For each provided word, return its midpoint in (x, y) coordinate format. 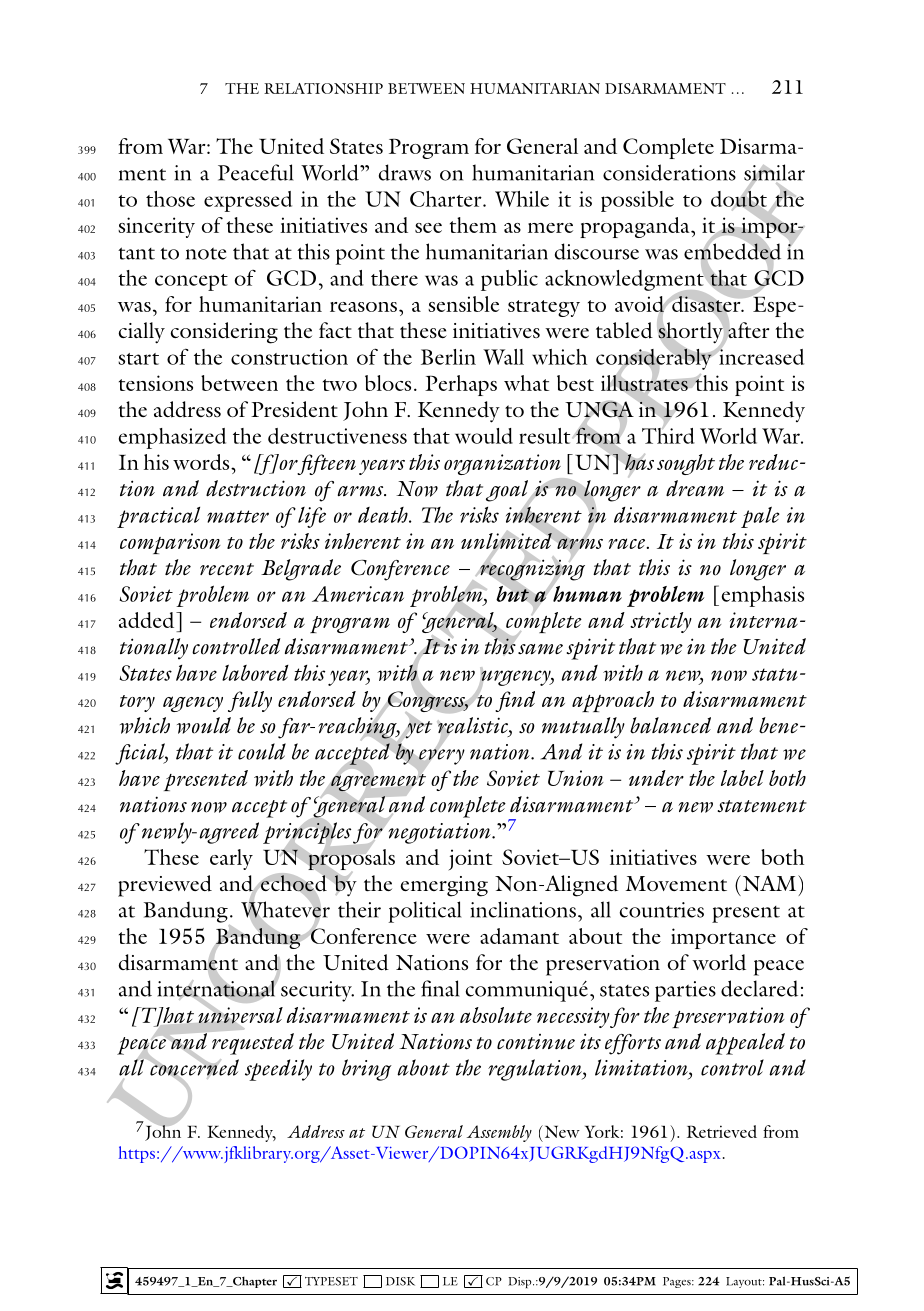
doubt (739, 198)
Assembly (499, 1133)
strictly (661, 622)
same (540, 649)
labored (255, 672)
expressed (248, 201)
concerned (193, 1067)
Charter (447, 199)
